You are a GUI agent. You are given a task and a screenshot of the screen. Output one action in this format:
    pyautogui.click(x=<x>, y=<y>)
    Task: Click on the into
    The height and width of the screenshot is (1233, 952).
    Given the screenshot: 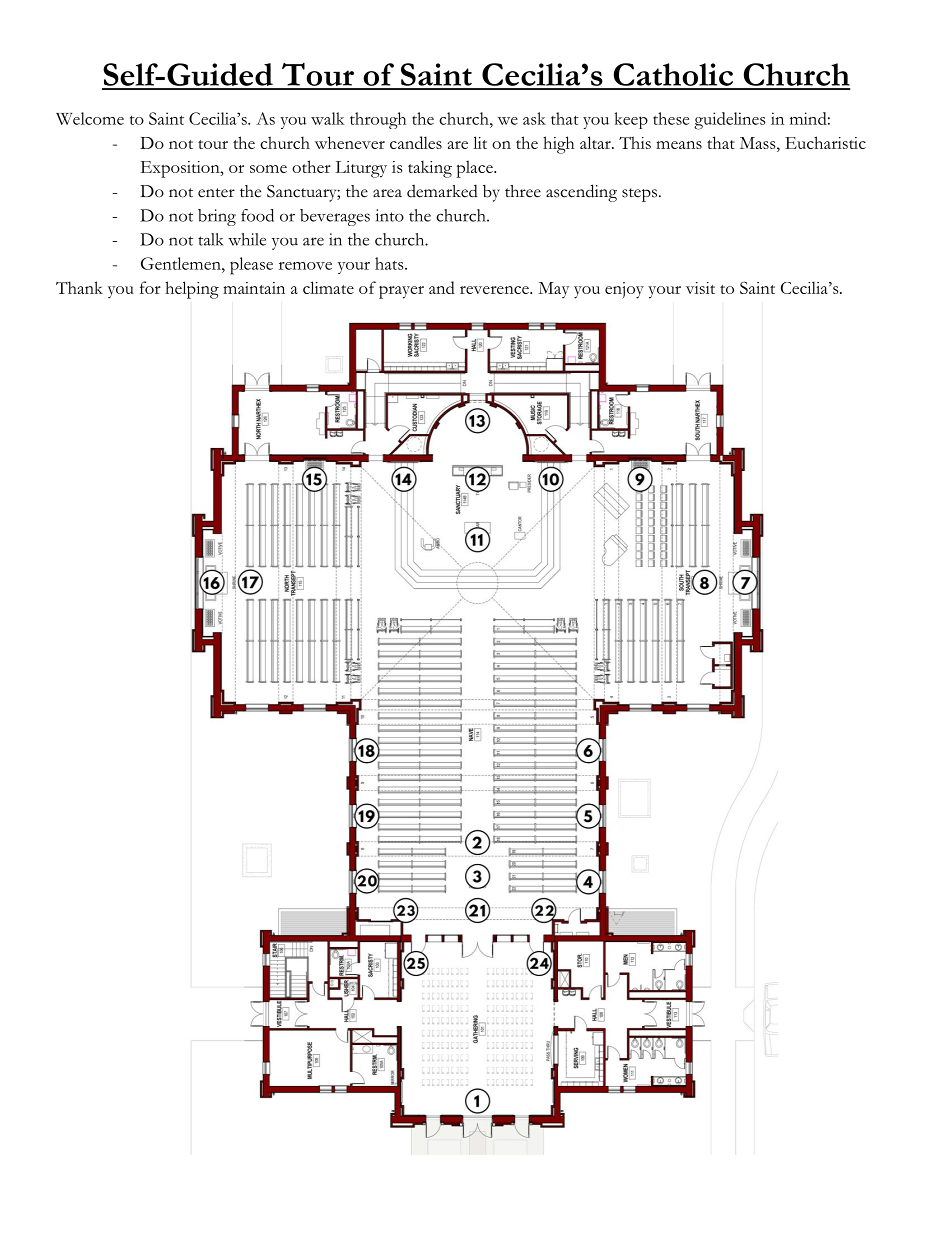 What is the action you would take?
    pyautogui.click(x=390, y=215)
